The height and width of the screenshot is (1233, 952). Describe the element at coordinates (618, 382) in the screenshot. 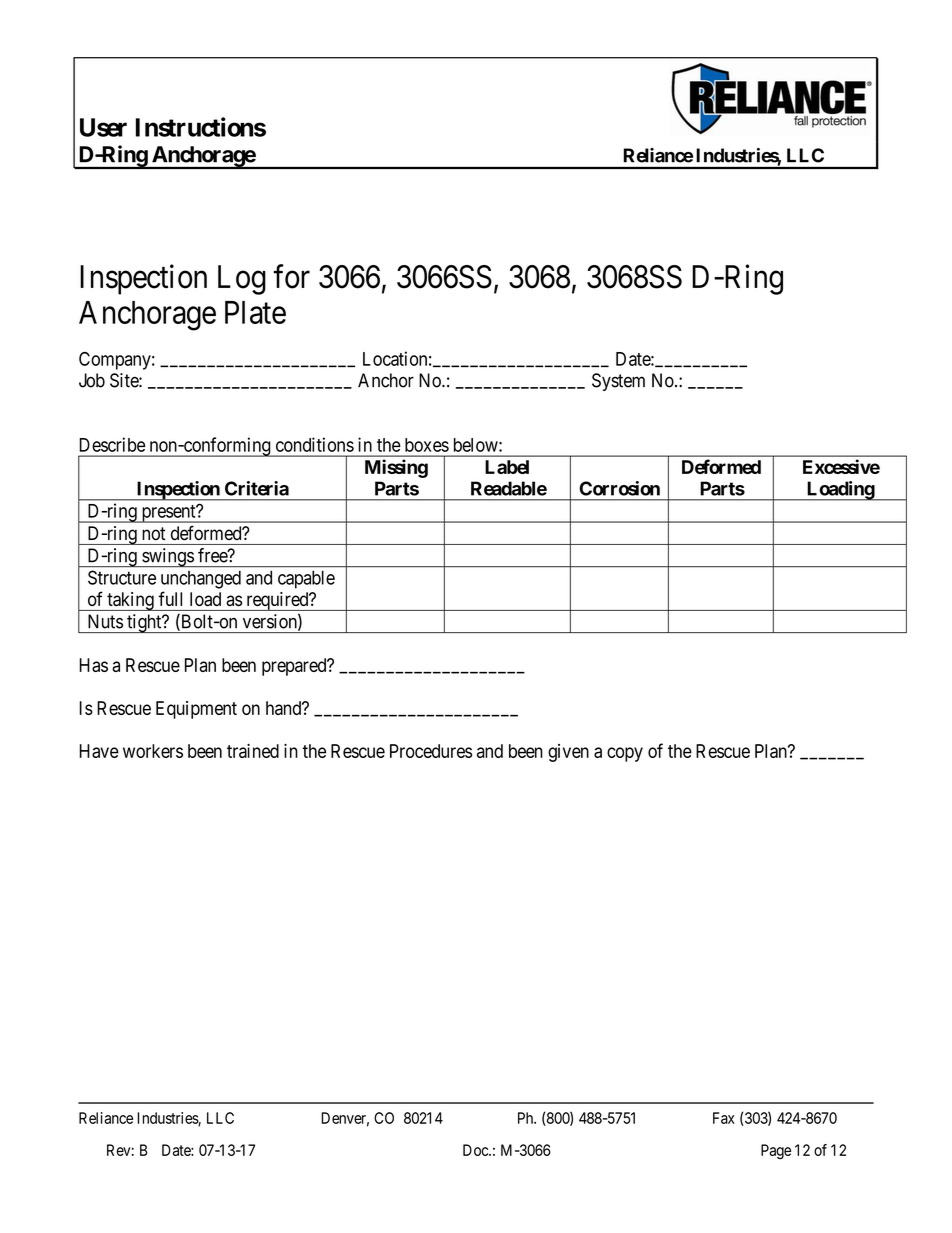

I see `System` at that location.
